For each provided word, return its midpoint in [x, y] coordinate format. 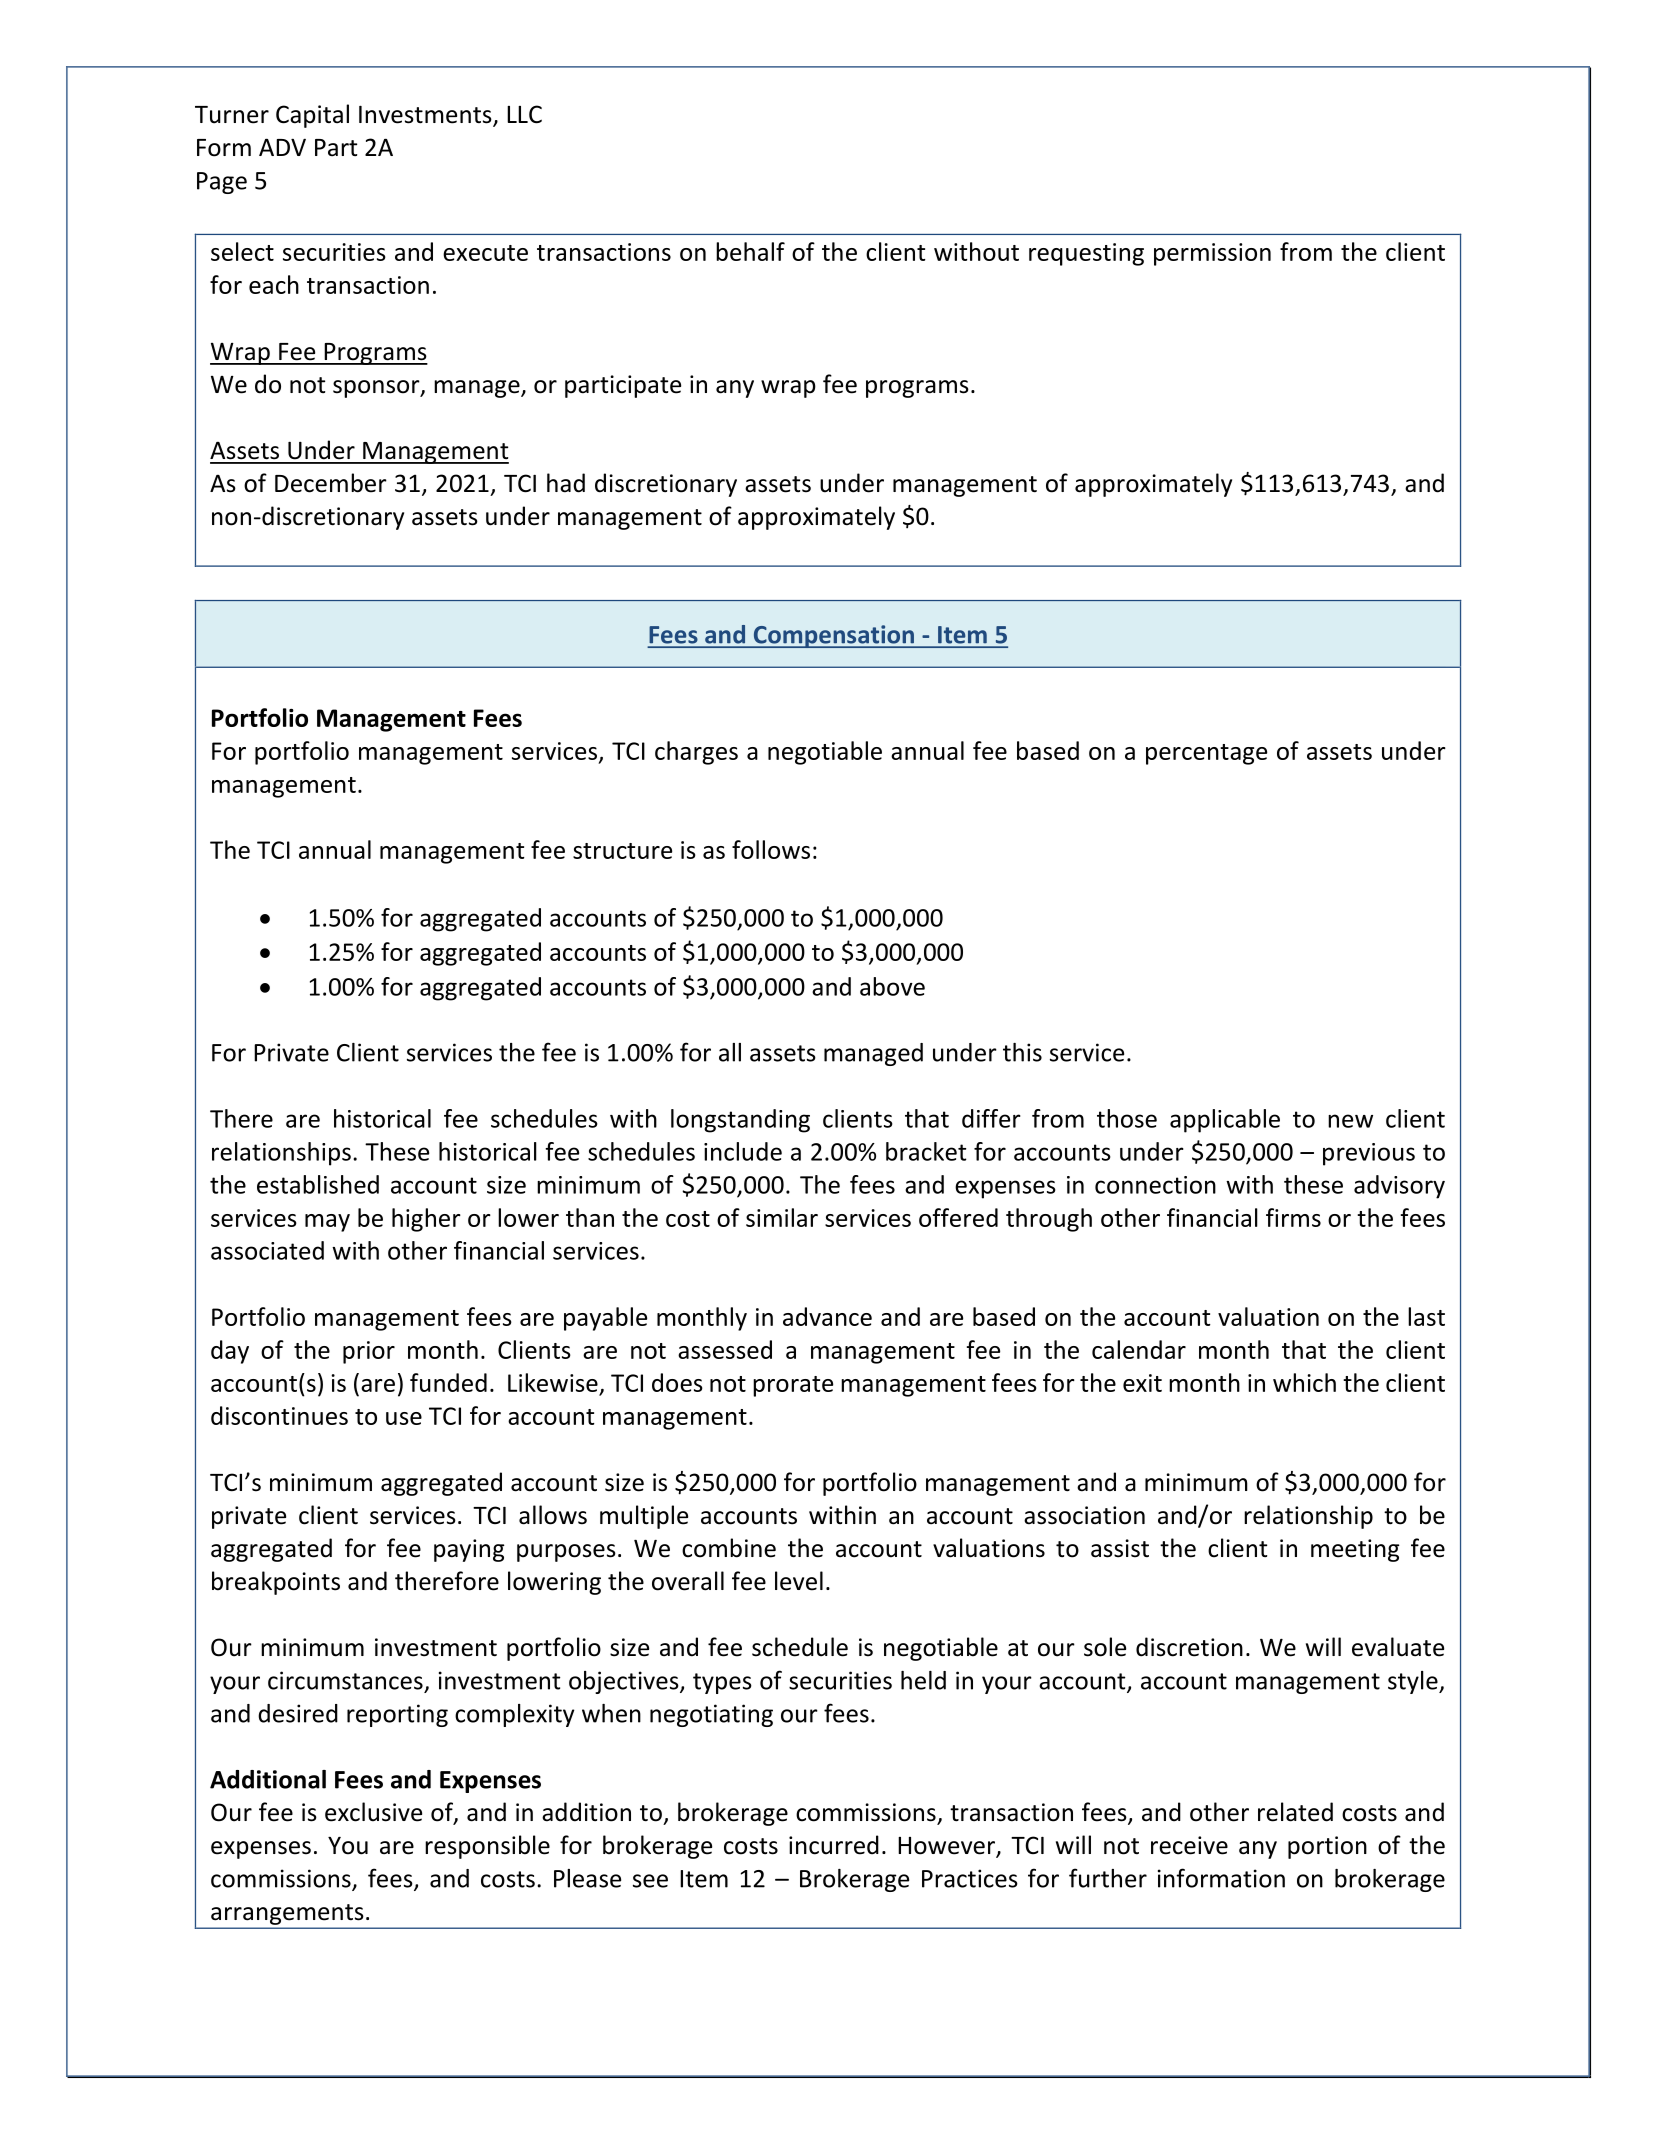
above [892, 986]
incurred [834, 1845]
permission [1212, 254]
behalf [750, 251]
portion [1327, 1847]
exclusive [373, 1812]
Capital [312, 116]
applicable [1225, 1121]
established [318, 1184]
